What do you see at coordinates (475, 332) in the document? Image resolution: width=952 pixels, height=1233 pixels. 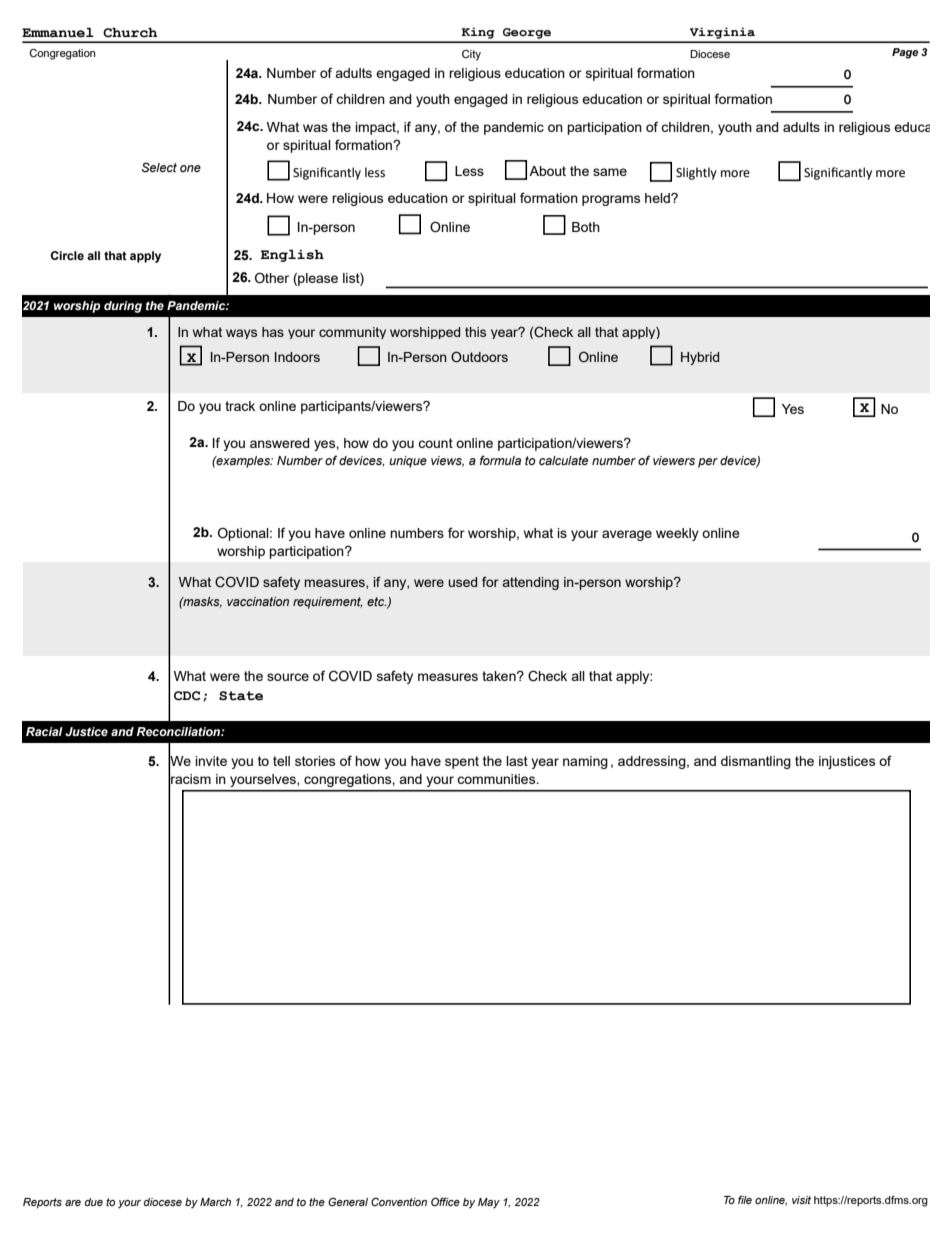 I see `this` at bounding box center [475, 332].
